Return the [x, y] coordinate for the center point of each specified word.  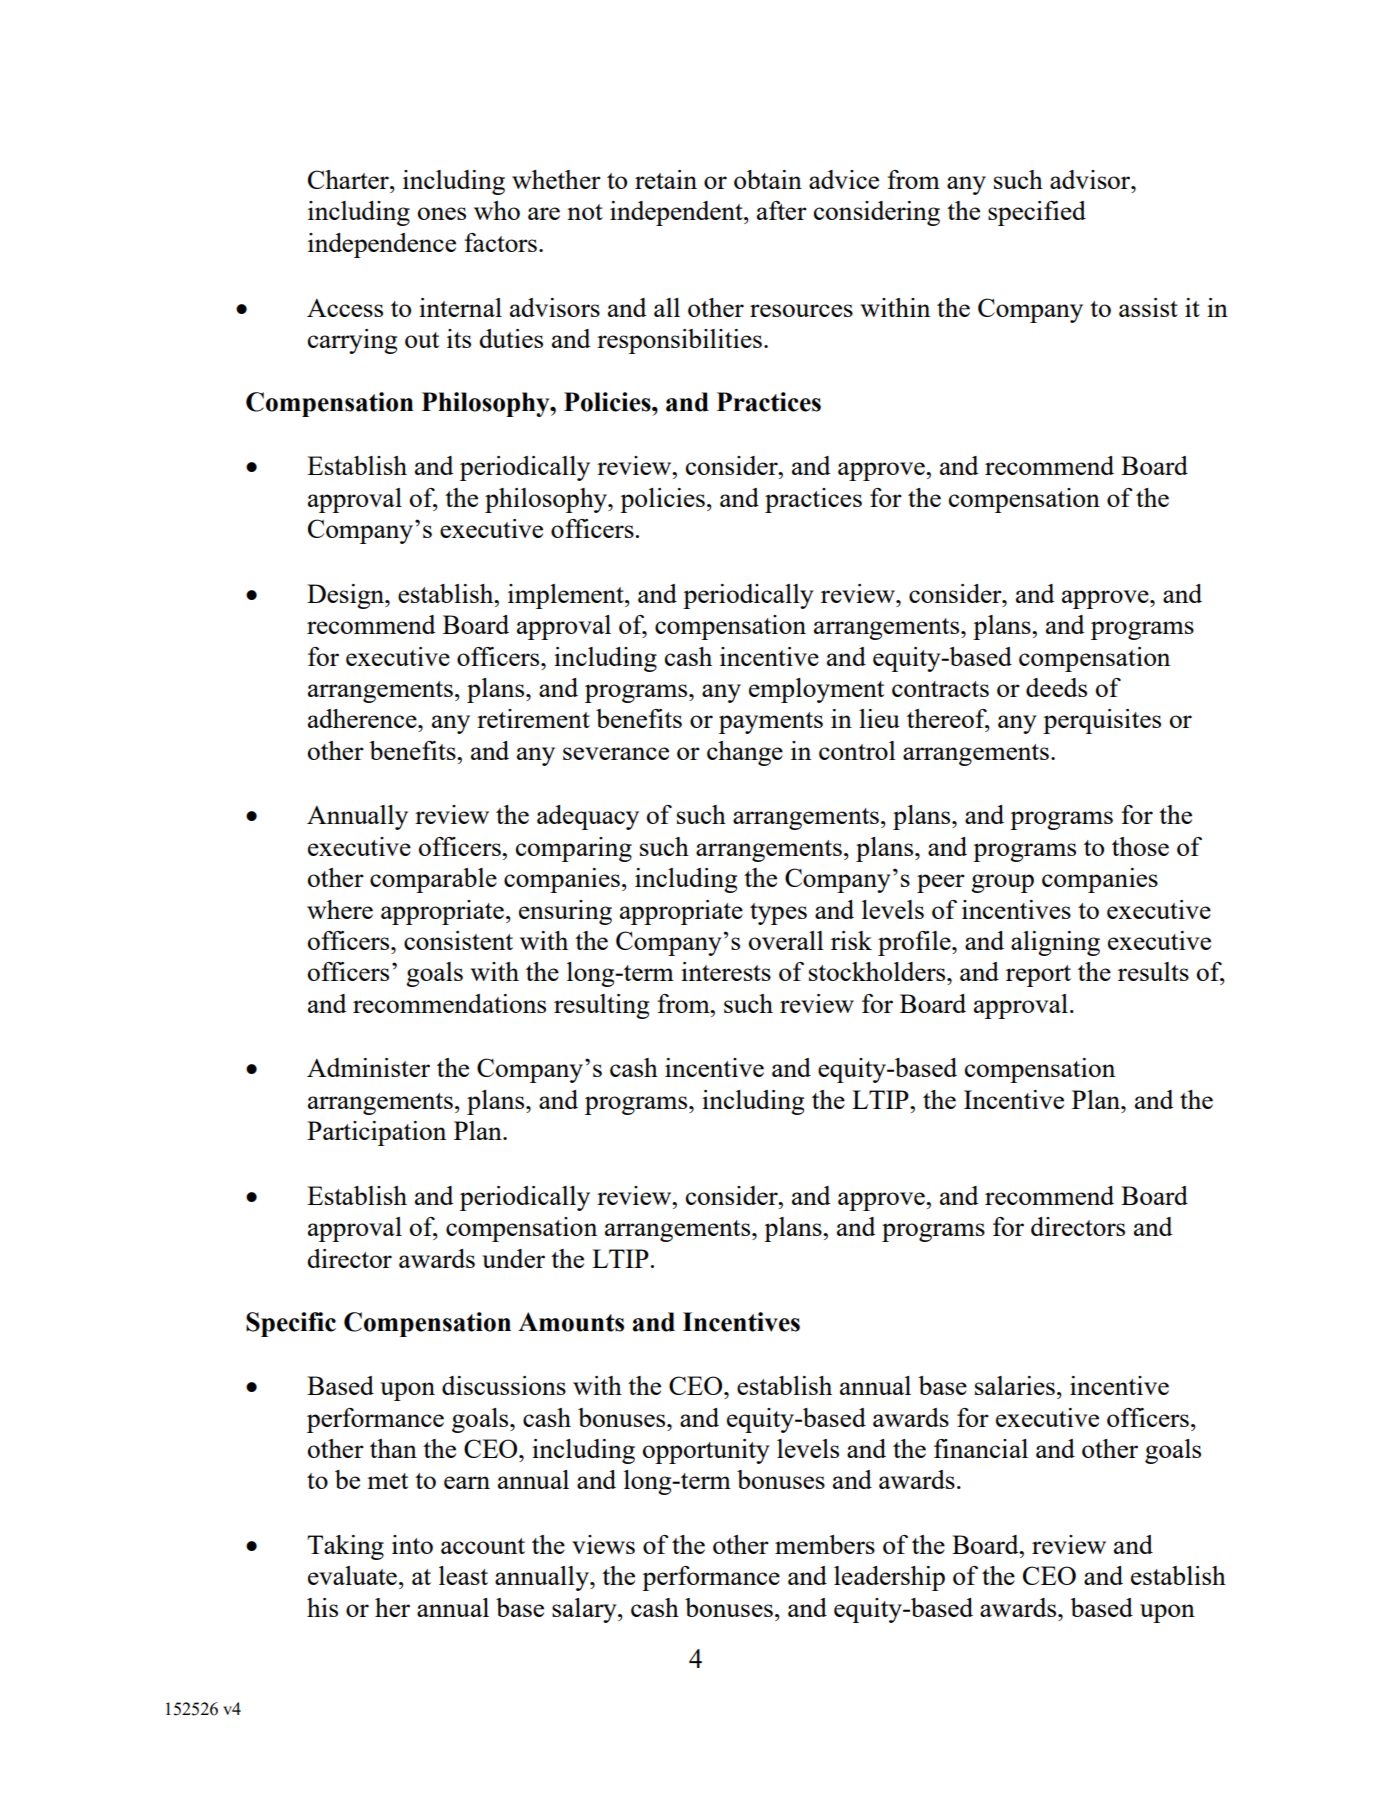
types [778, 914]
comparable [433, 880]
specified [1037, 213]
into [412, 1544]
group [1002, 883]
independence [382, 245]
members [825, 1544]
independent [677, 213]
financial [981, 1448]
